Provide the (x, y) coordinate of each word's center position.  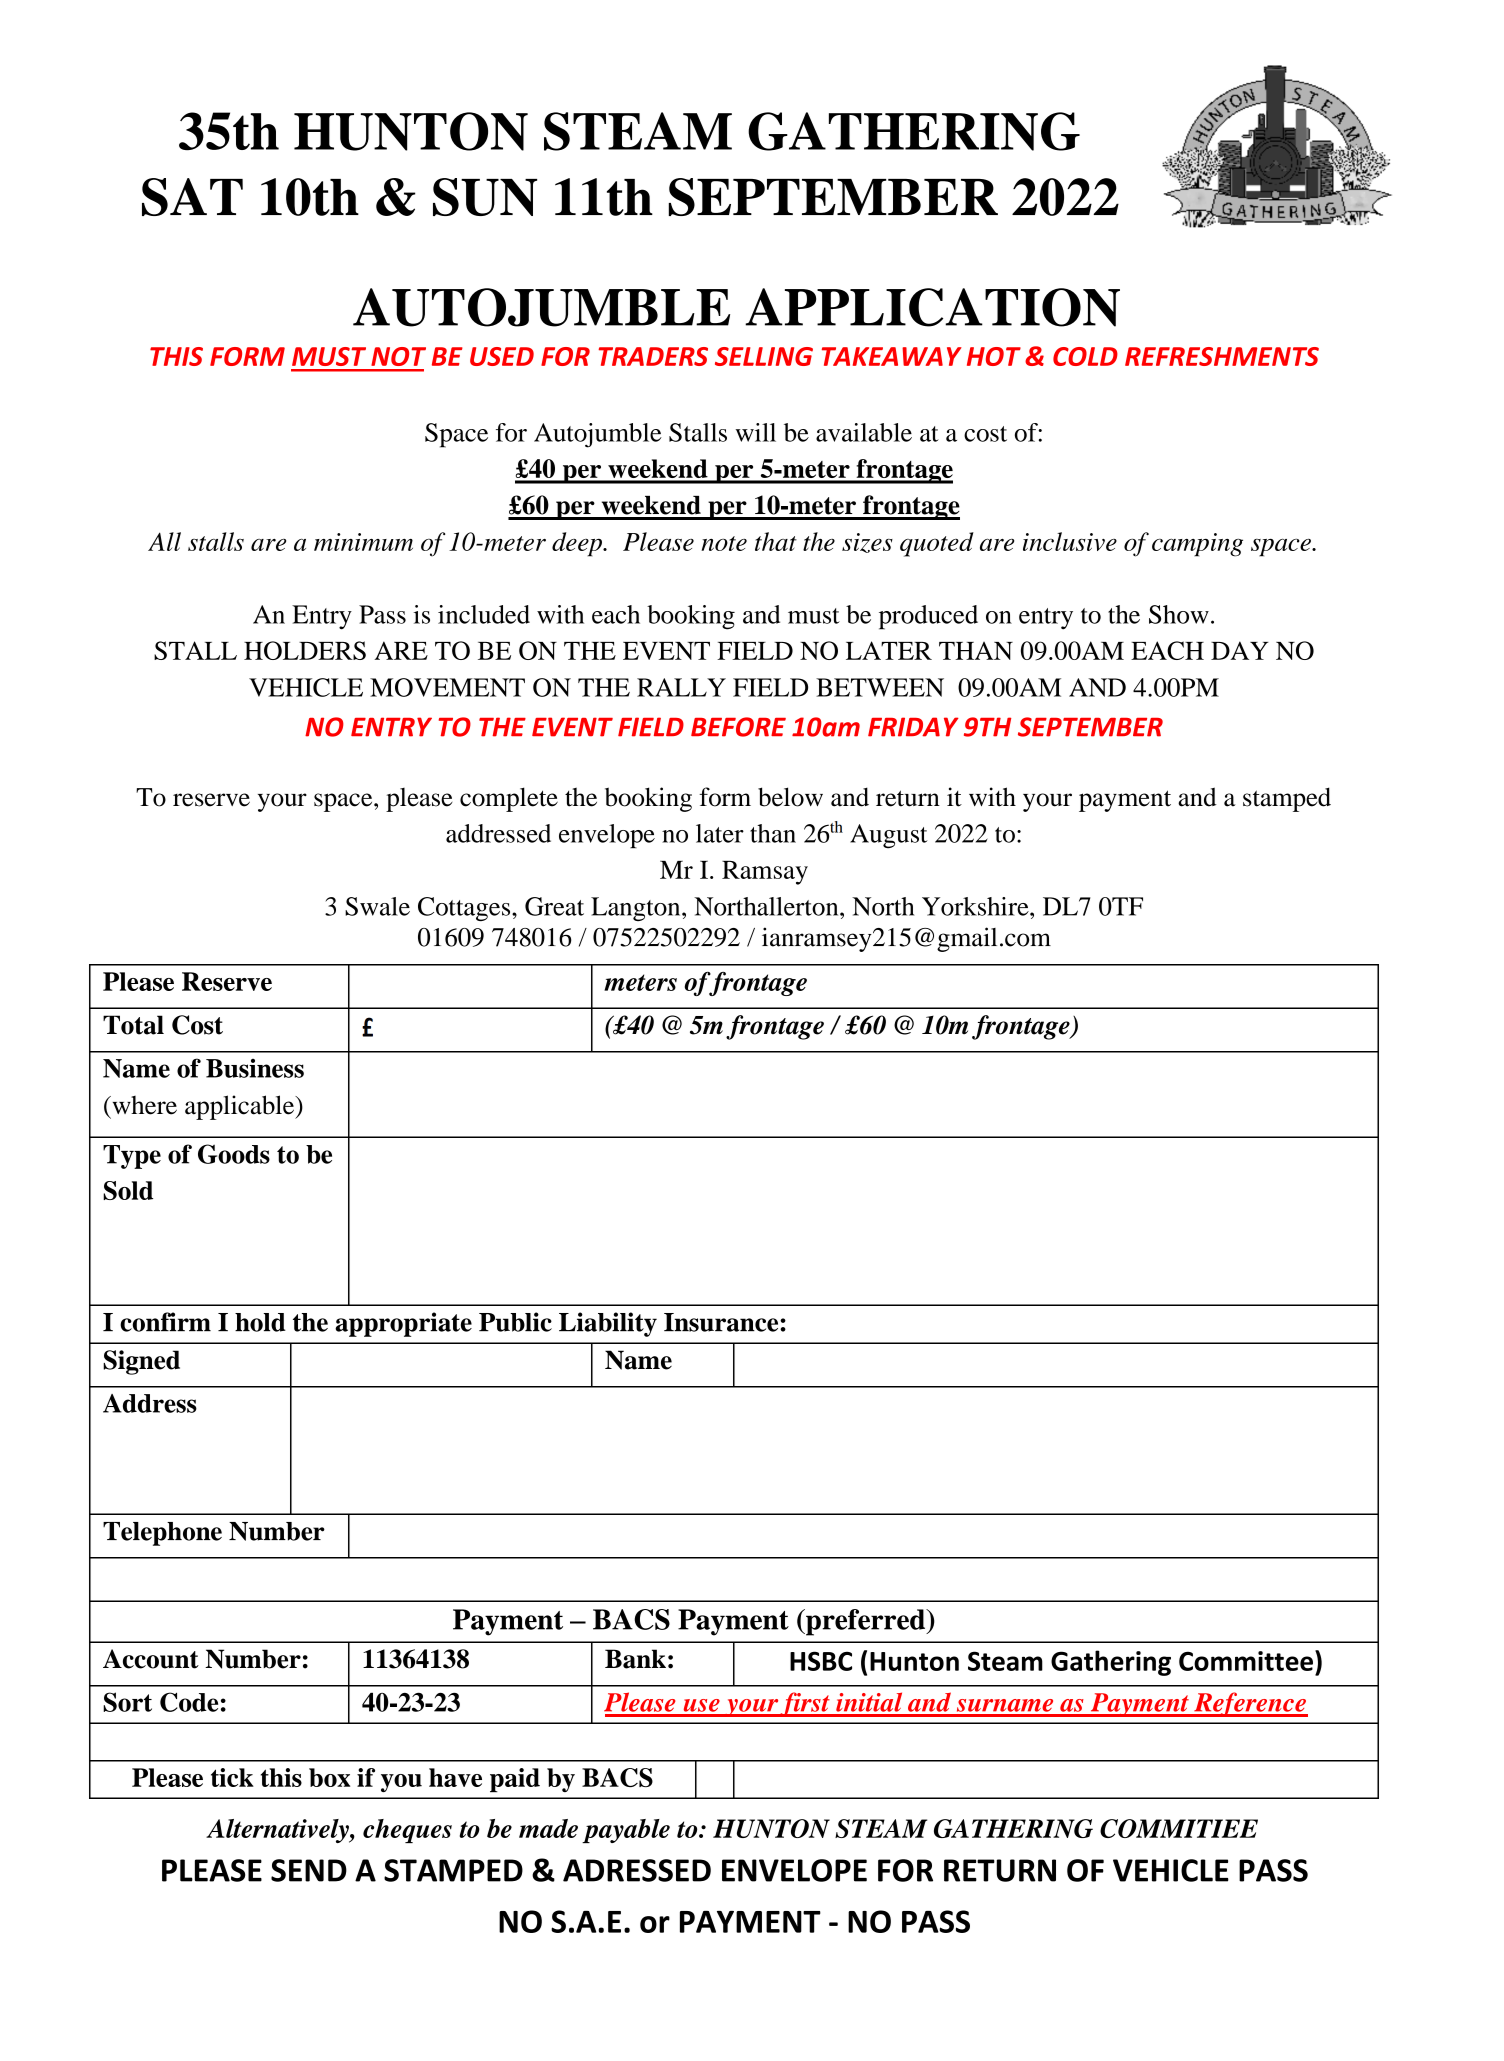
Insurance (722, 1322)
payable (626, 1831)
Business (255, 1068)
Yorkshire (976, 906)
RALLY (681, 687)
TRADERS (653, 356)
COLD (1085, 356)
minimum (363, 542)
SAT (192, 197)
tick (232, 1777)
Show (1179, 614)
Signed (141, 1362)
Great (554, 906)
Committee (1246, 1661)
